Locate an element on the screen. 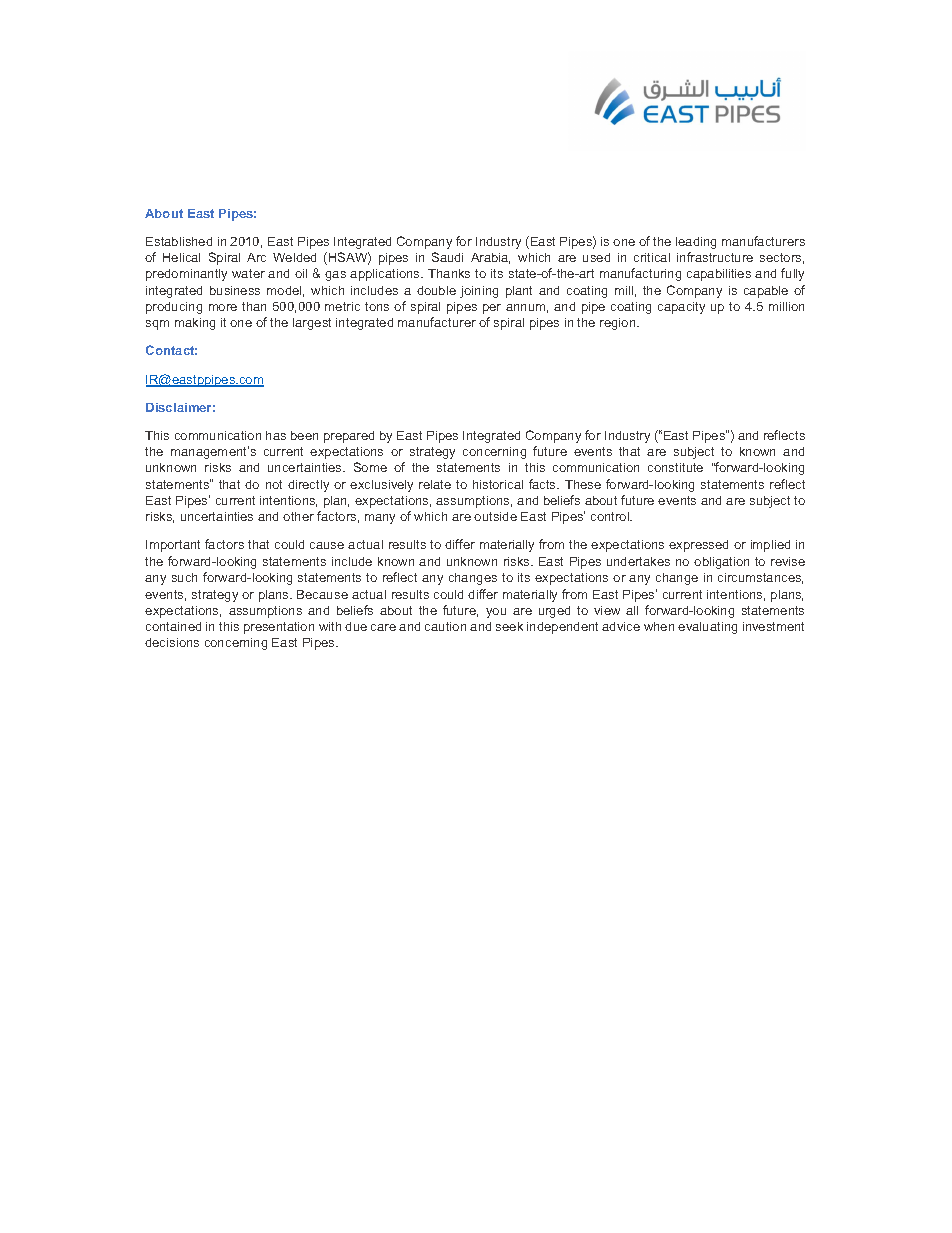 The image size is (952, 1233). historical is located at coordinates (498, 484).
